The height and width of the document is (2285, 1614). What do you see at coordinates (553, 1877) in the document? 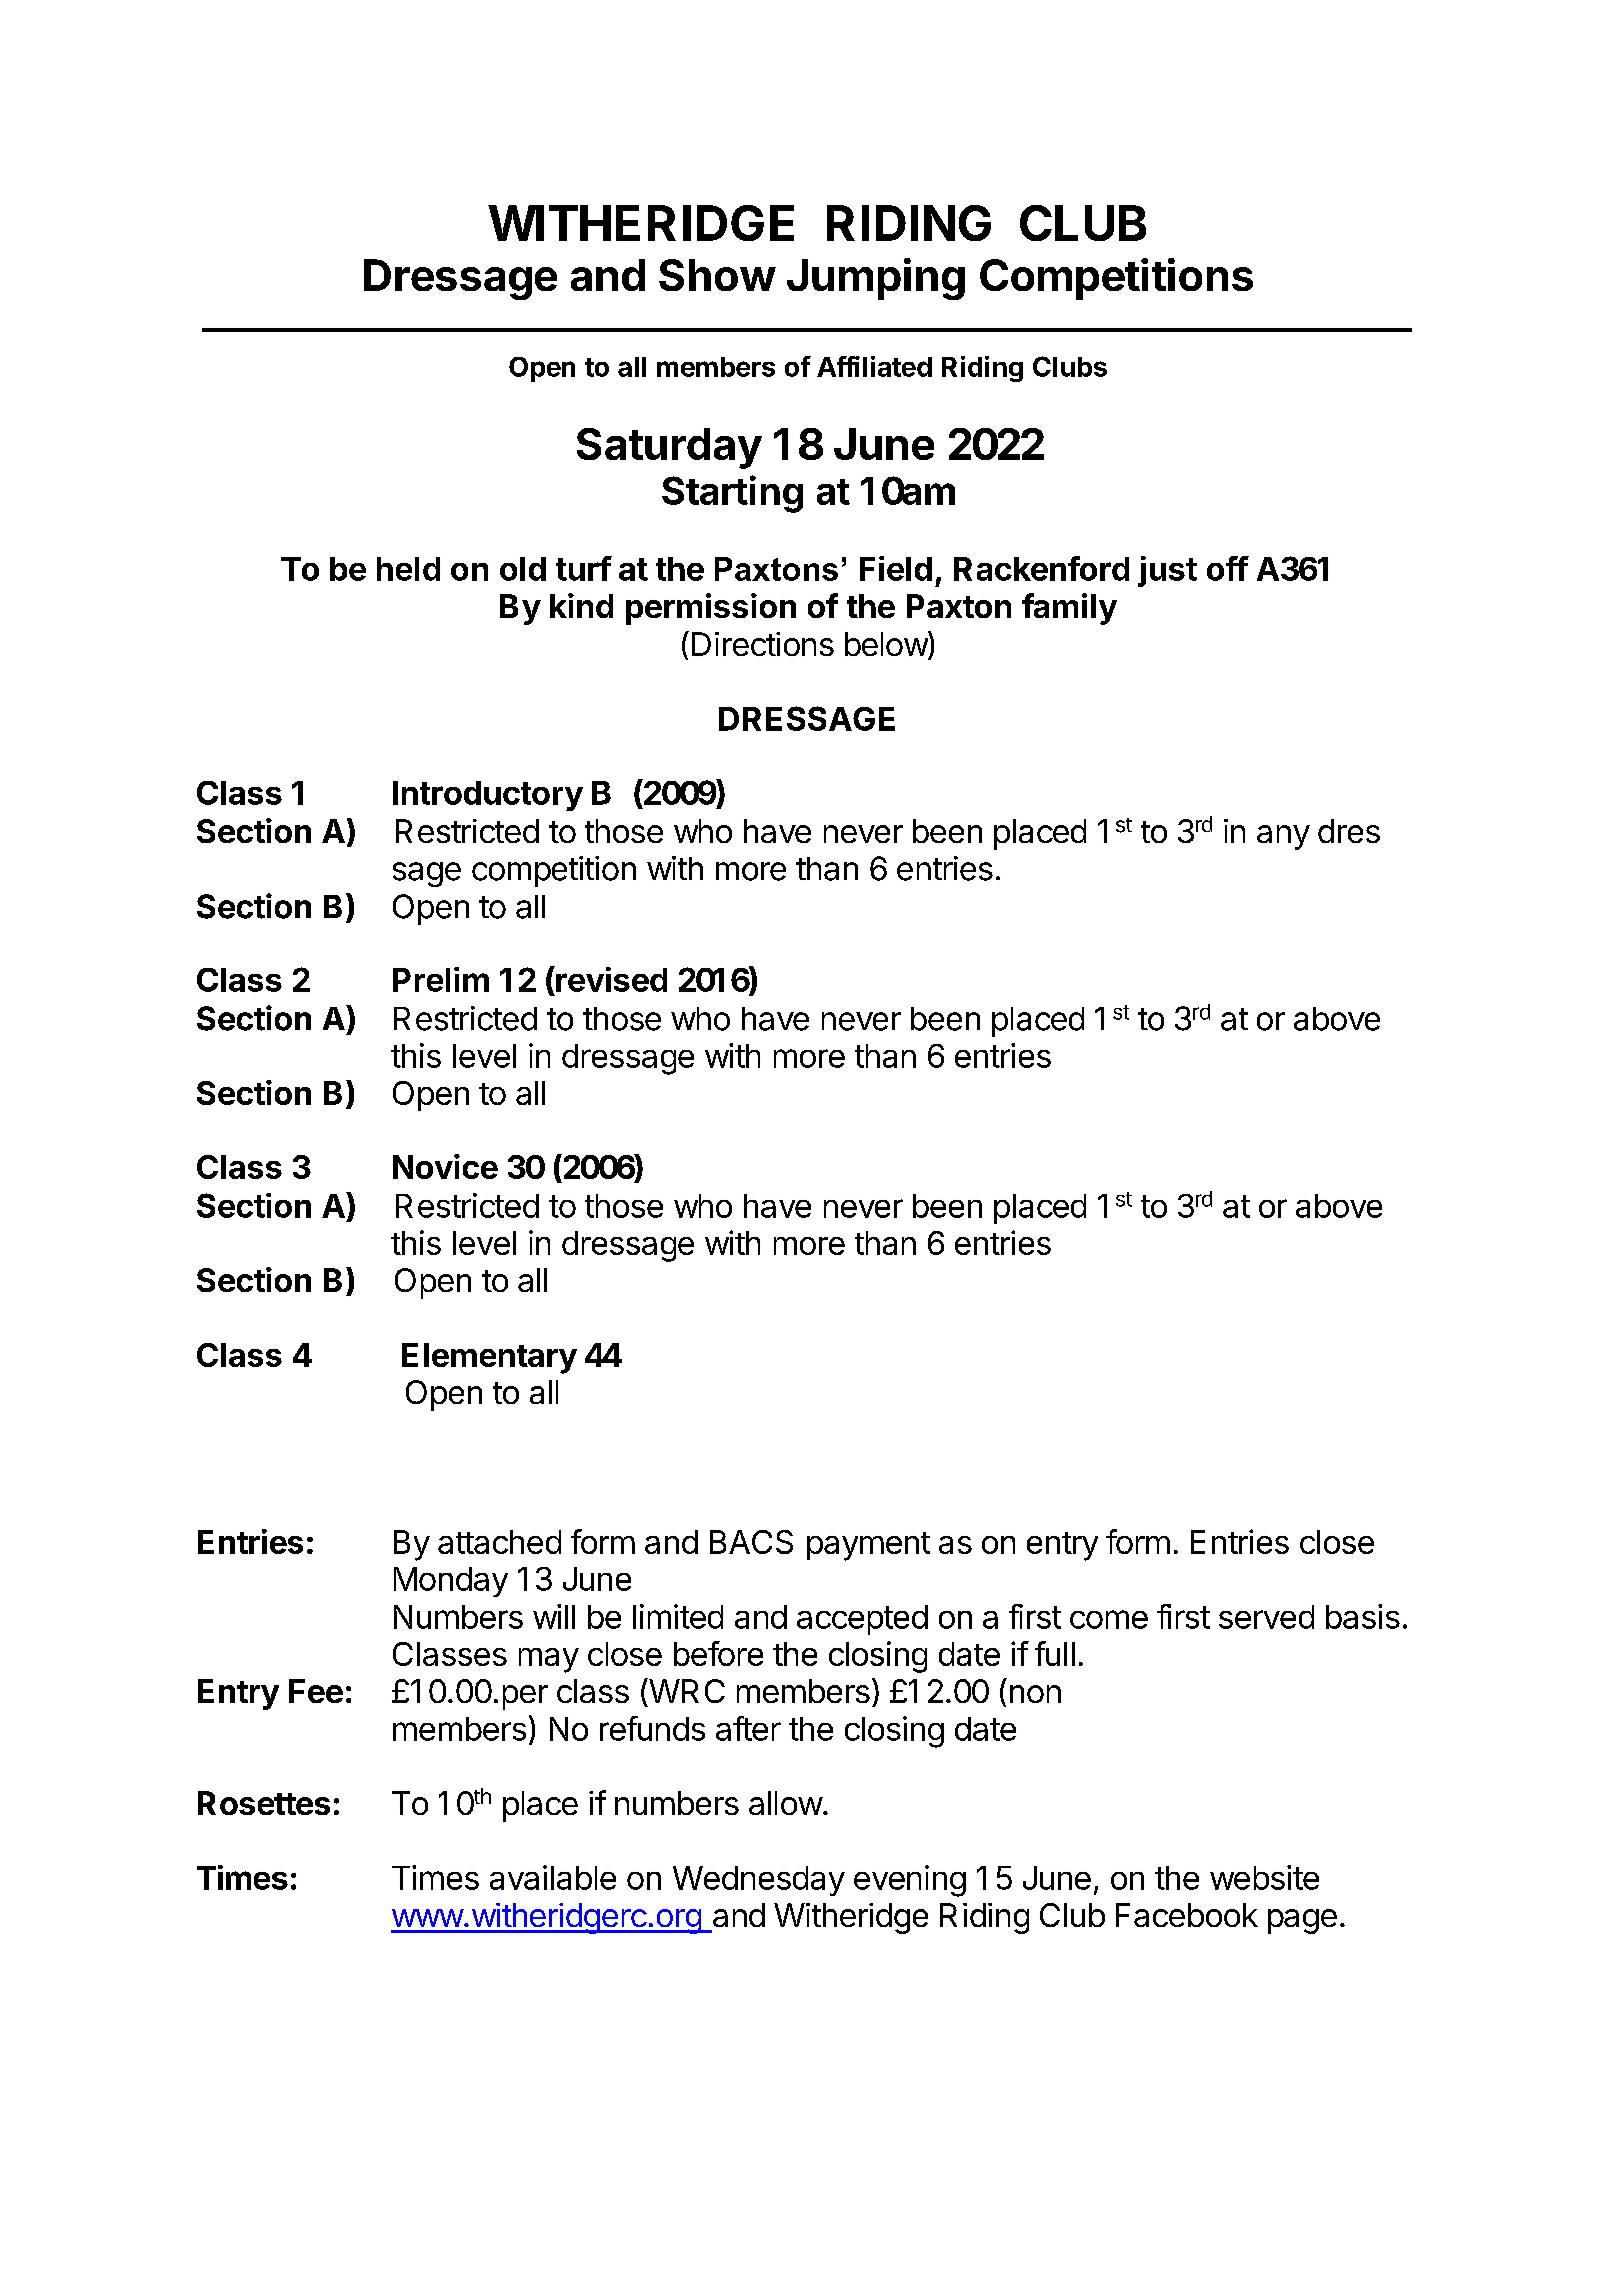
I see `available` at bounding box center [553, 1877].
